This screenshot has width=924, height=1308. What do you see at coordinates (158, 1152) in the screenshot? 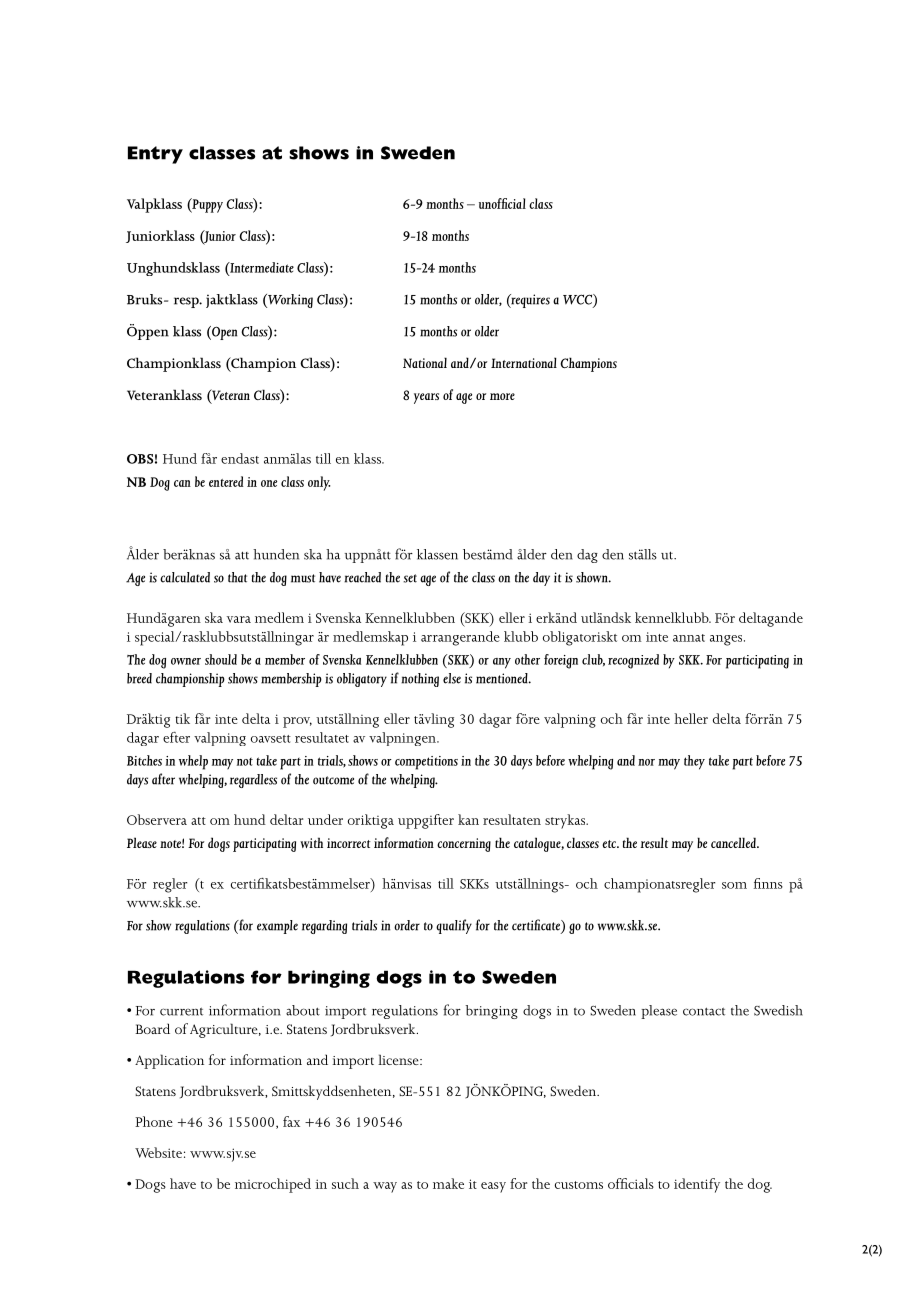
I see `Website` at bounding box center [158, 1152].
